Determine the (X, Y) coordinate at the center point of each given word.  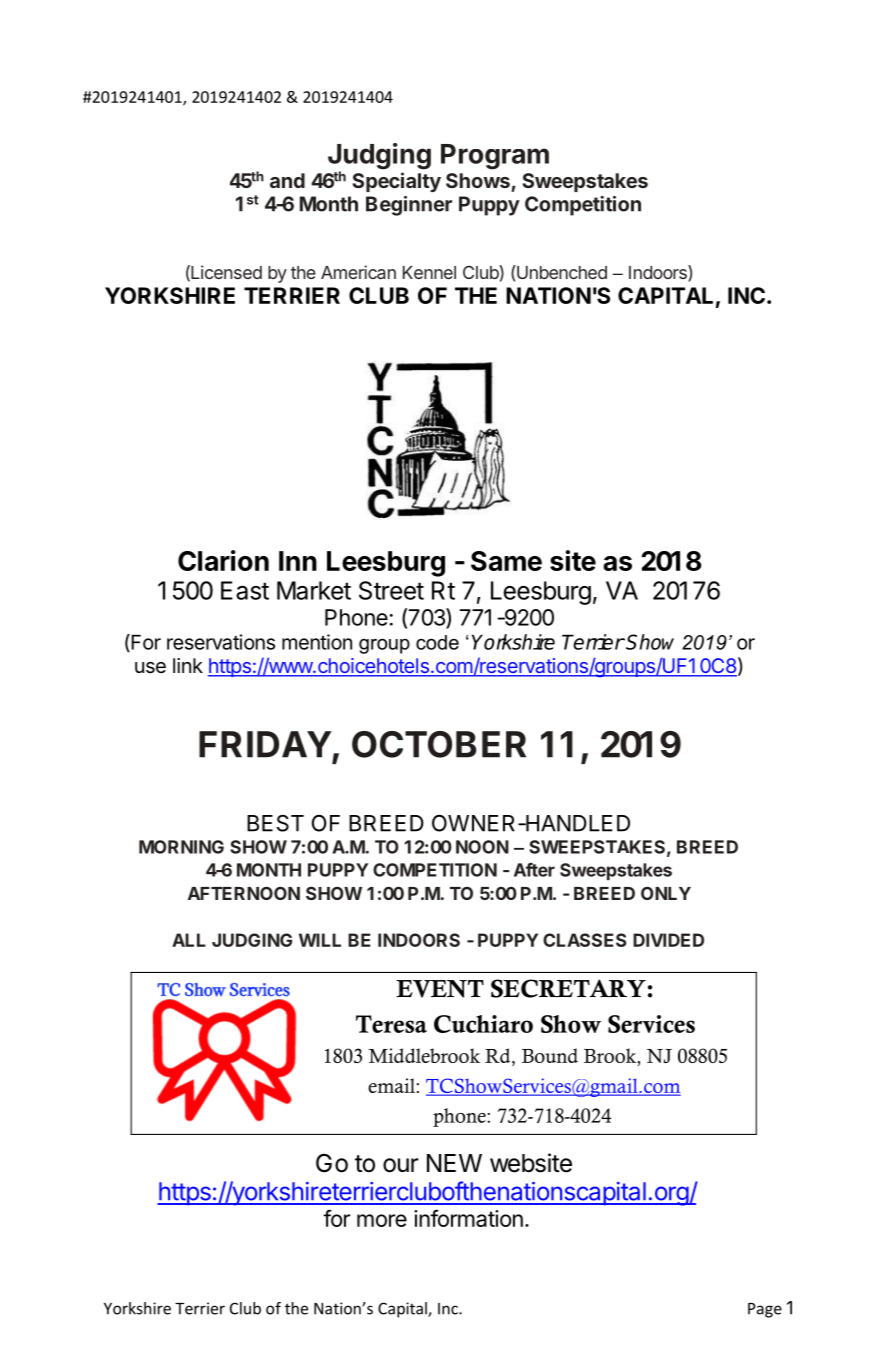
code (437, 642)
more (382, 1220)
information (468, 1218)
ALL (189, 940)
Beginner (409, 206)
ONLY (666, 893)
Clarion (223, 560)
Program (495, 157)
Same (506, 561)
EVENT (440, 989)
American (358, 272)
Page (765, 1310)
